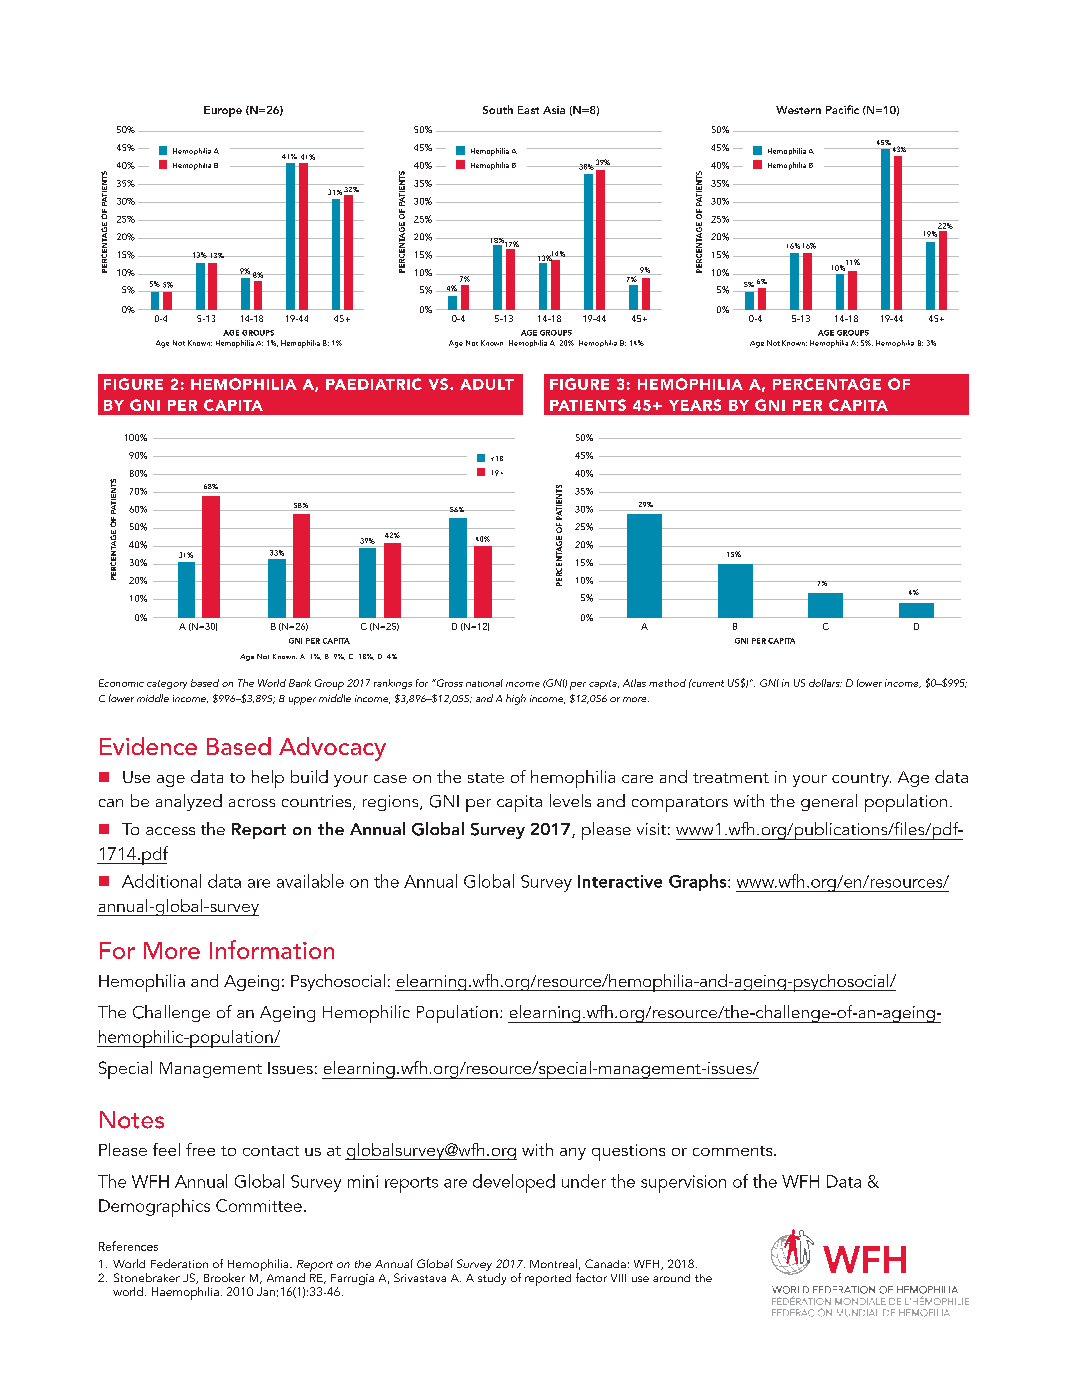 This screenshot has height=1381, width=1067. What do you see at coordinates (498, 109) in the screenshot?
I see `South` at bounding box center [498, 109].
